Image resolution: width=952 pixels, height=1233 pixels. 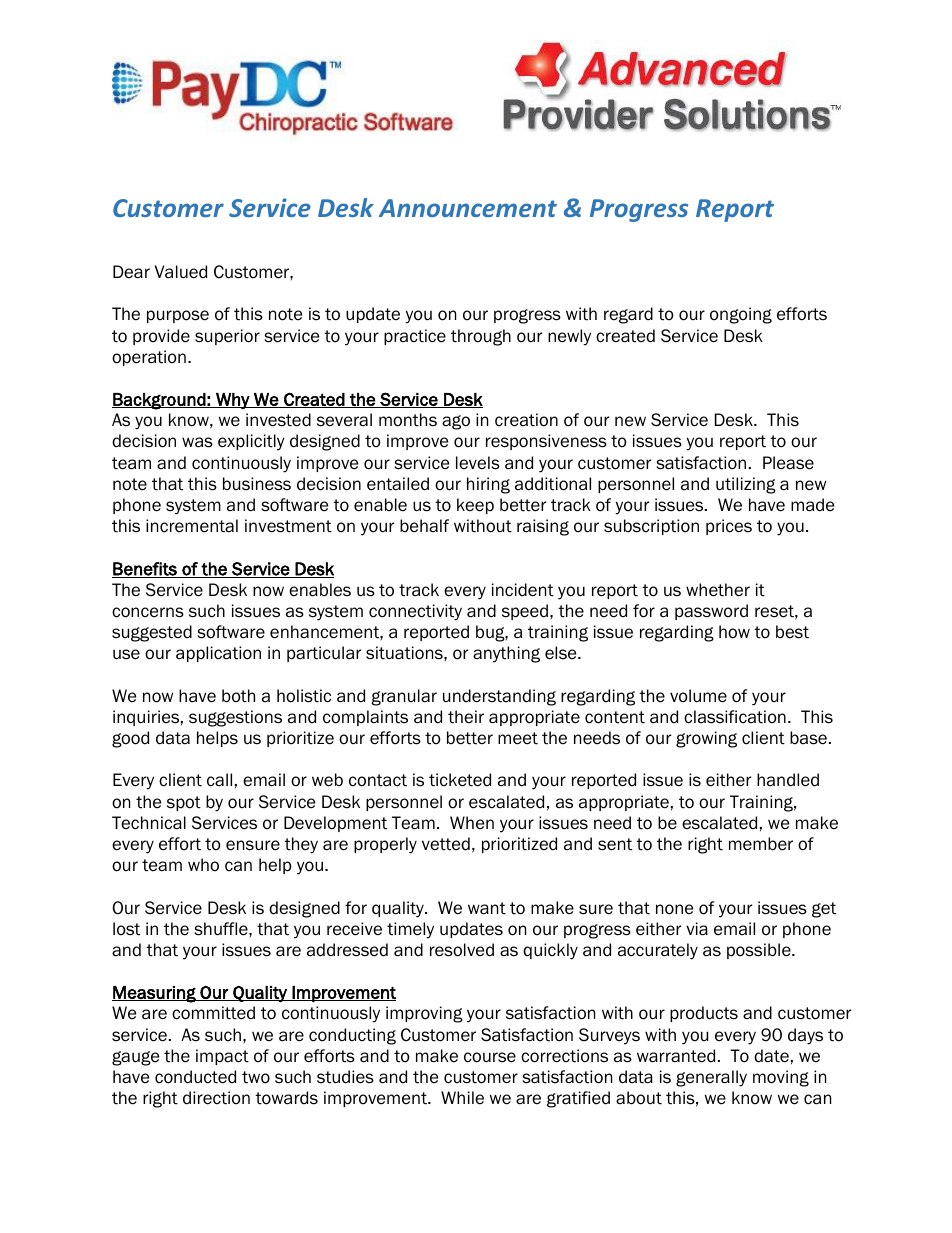 I want to click on Valued, so click(x=181, y=272).
